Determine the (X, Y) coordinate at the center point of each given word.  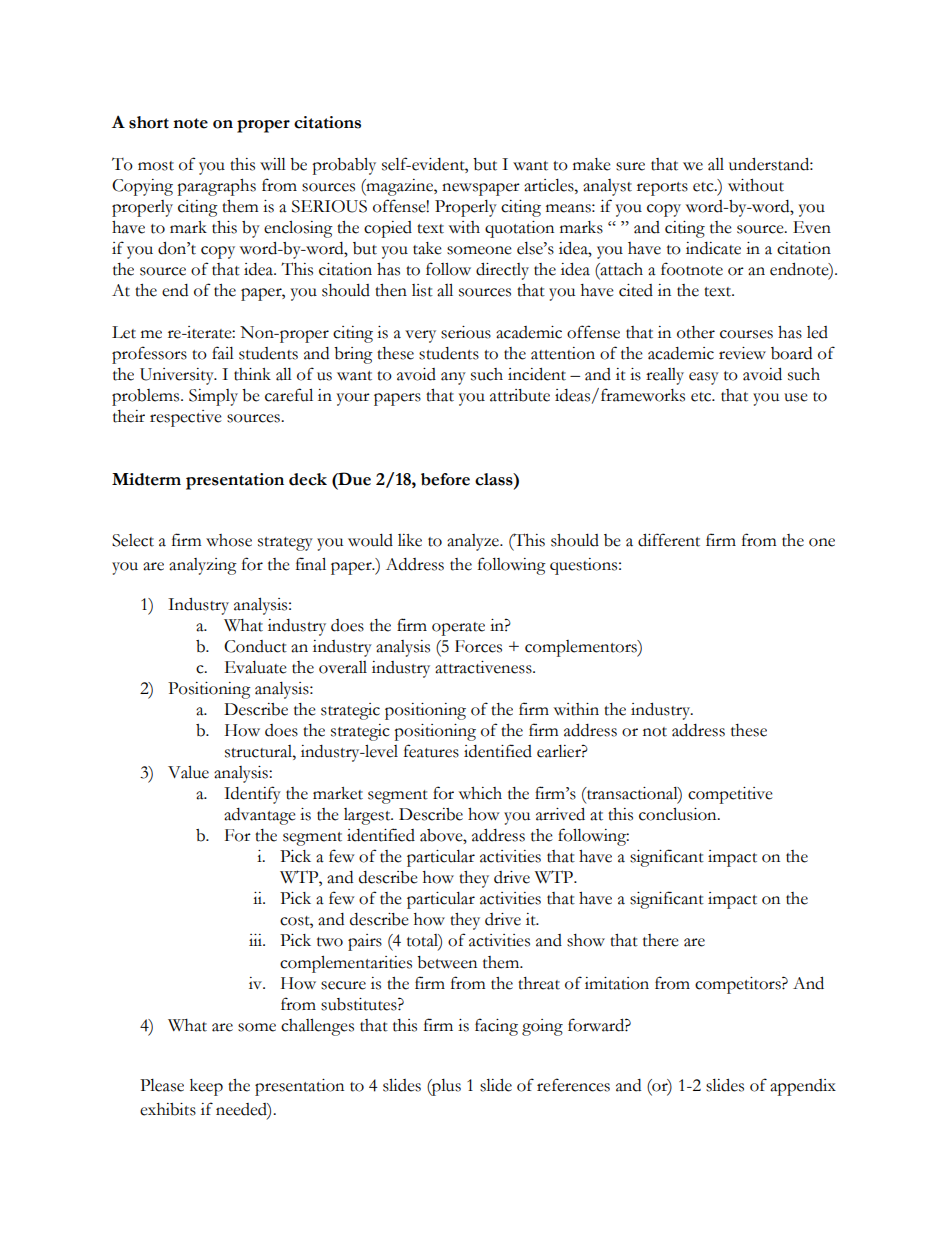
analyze (474, 542)
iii (256, 940)
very (420, 336)
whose (229, 540)
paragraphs (216, 187)
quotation (519, 229)
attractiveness (484, 667)
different (669, 540)
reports (662, 189)
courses (746, 334)
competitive (730, 795)
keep (206, 1087)
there (661, 940)
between (447, 962)
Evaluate (255, 667)
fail (223, 353)
